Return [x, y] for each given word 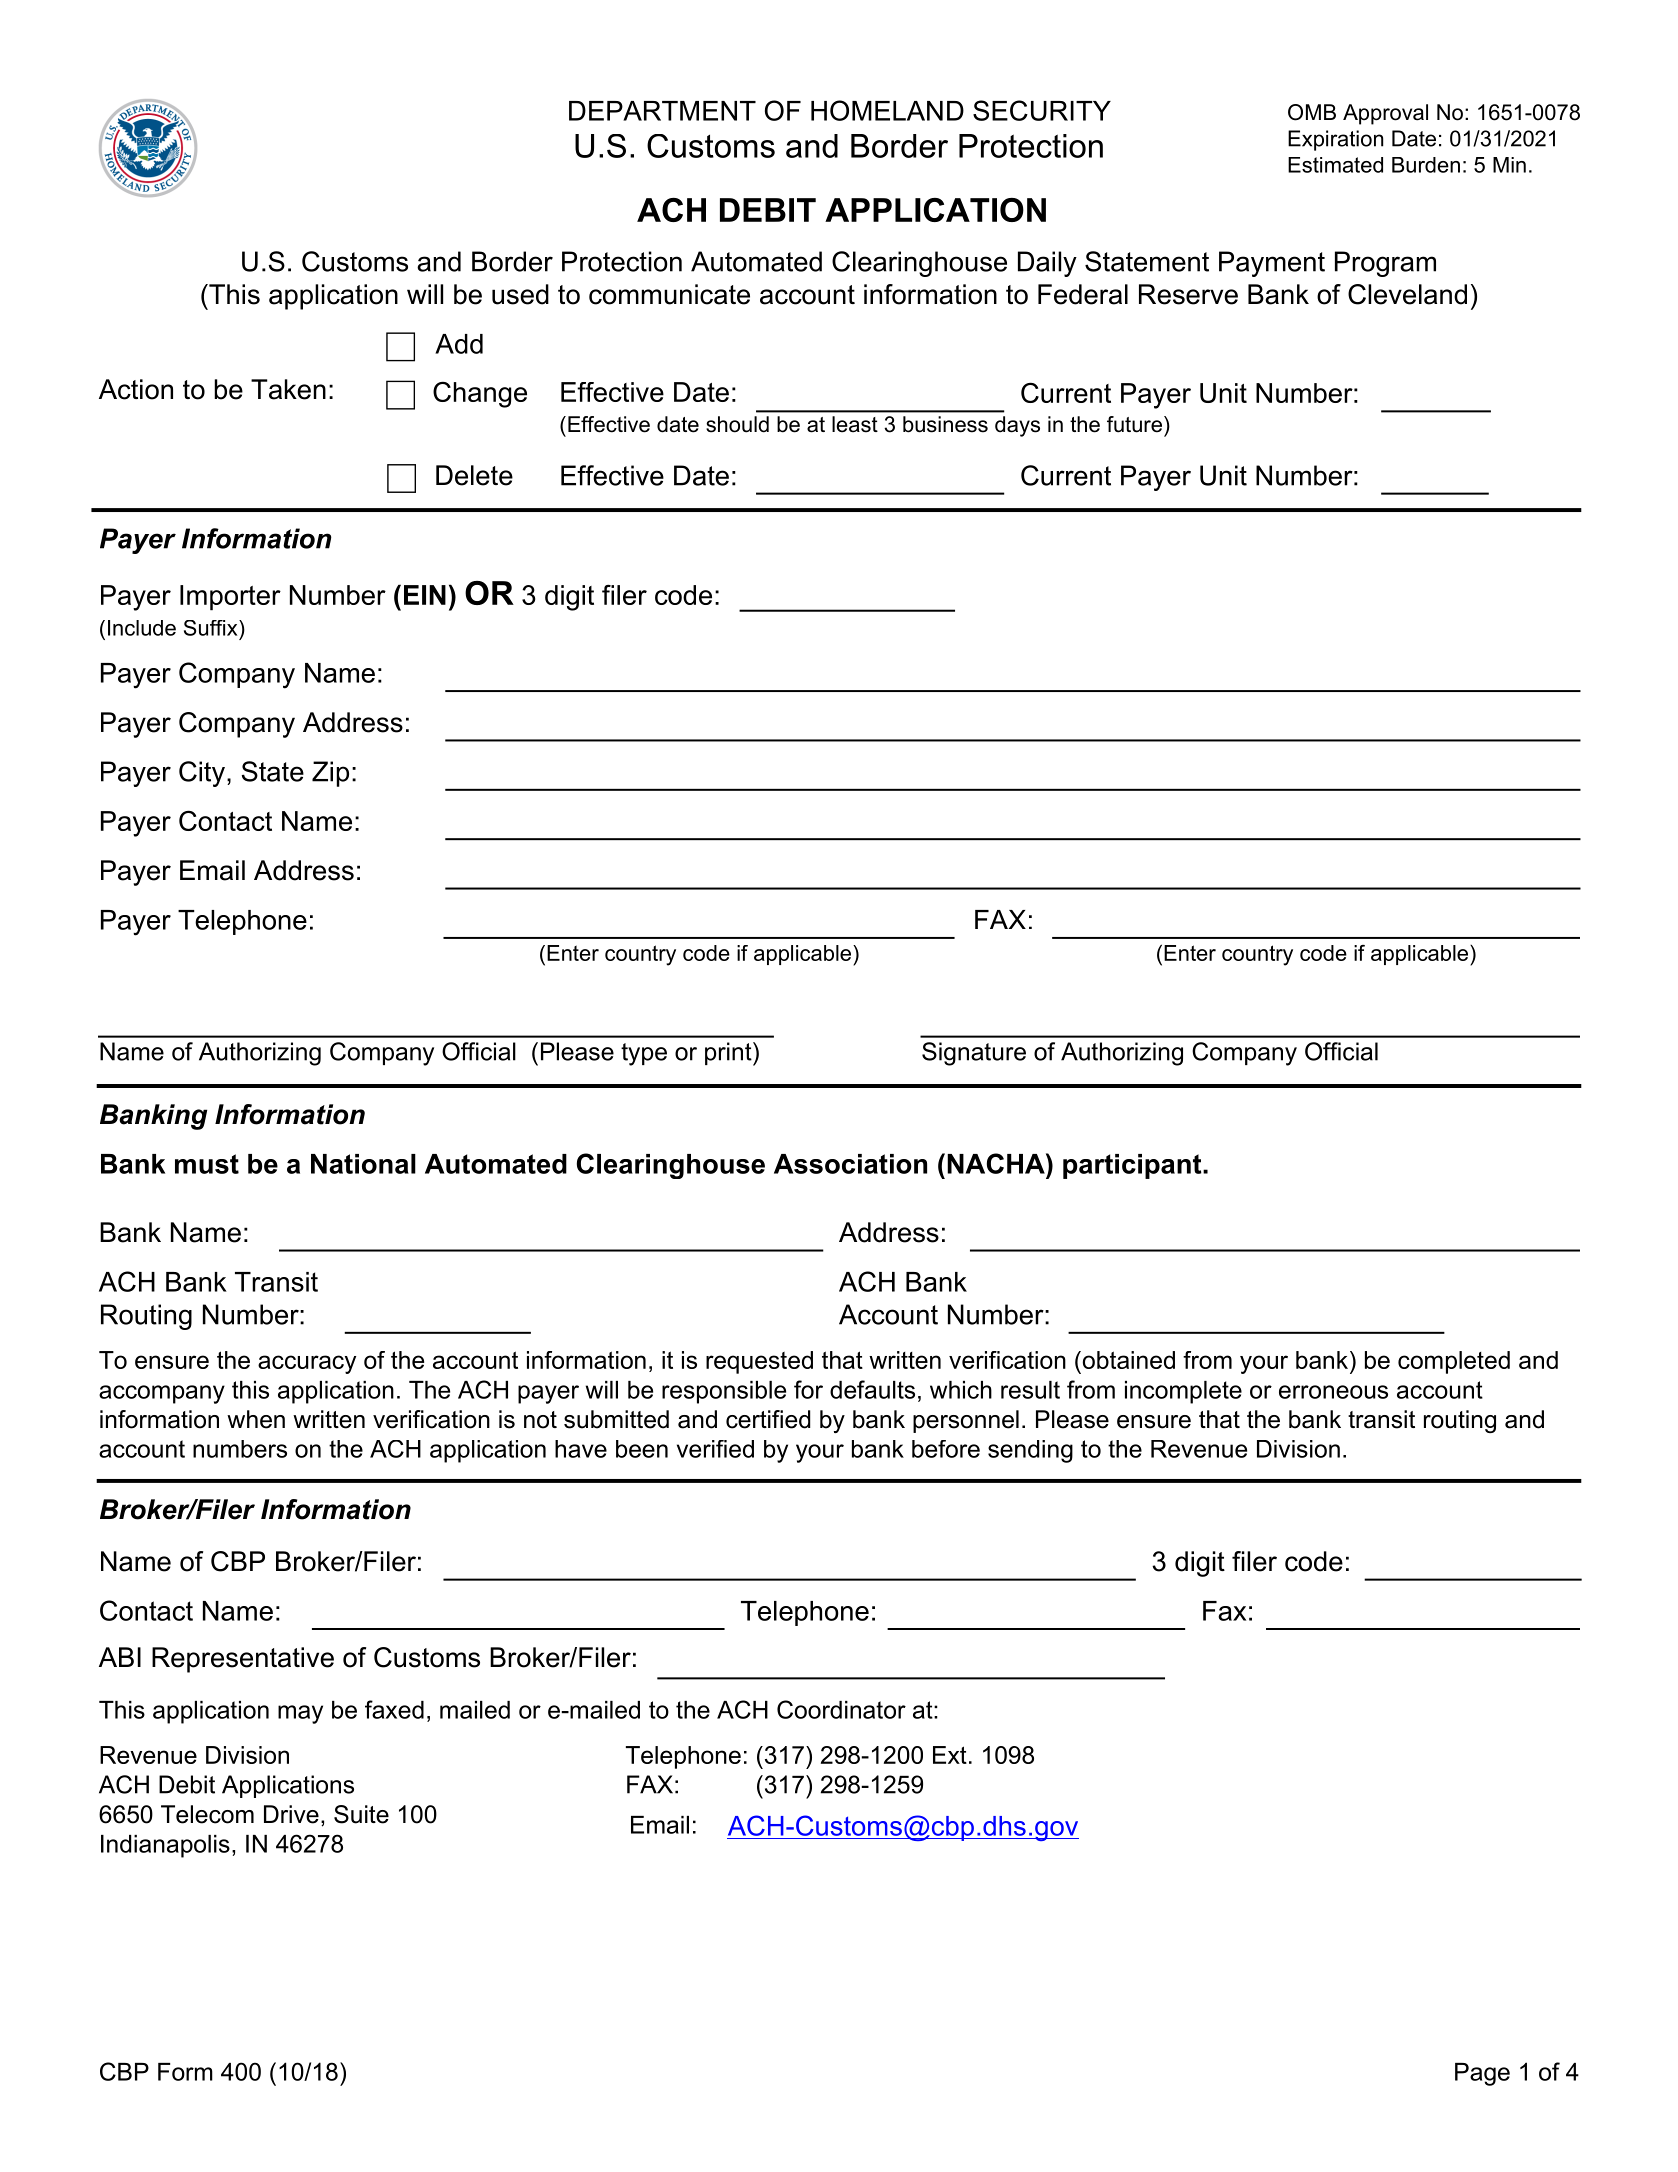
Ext [950, 1755]
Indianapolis [165, 1846]
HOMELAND [887, 110]
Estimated [1335, 165]
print [729, 1054]
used [520, 294]
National [363, 1164]
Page [1482, 2074]
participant [1133, 1166]
